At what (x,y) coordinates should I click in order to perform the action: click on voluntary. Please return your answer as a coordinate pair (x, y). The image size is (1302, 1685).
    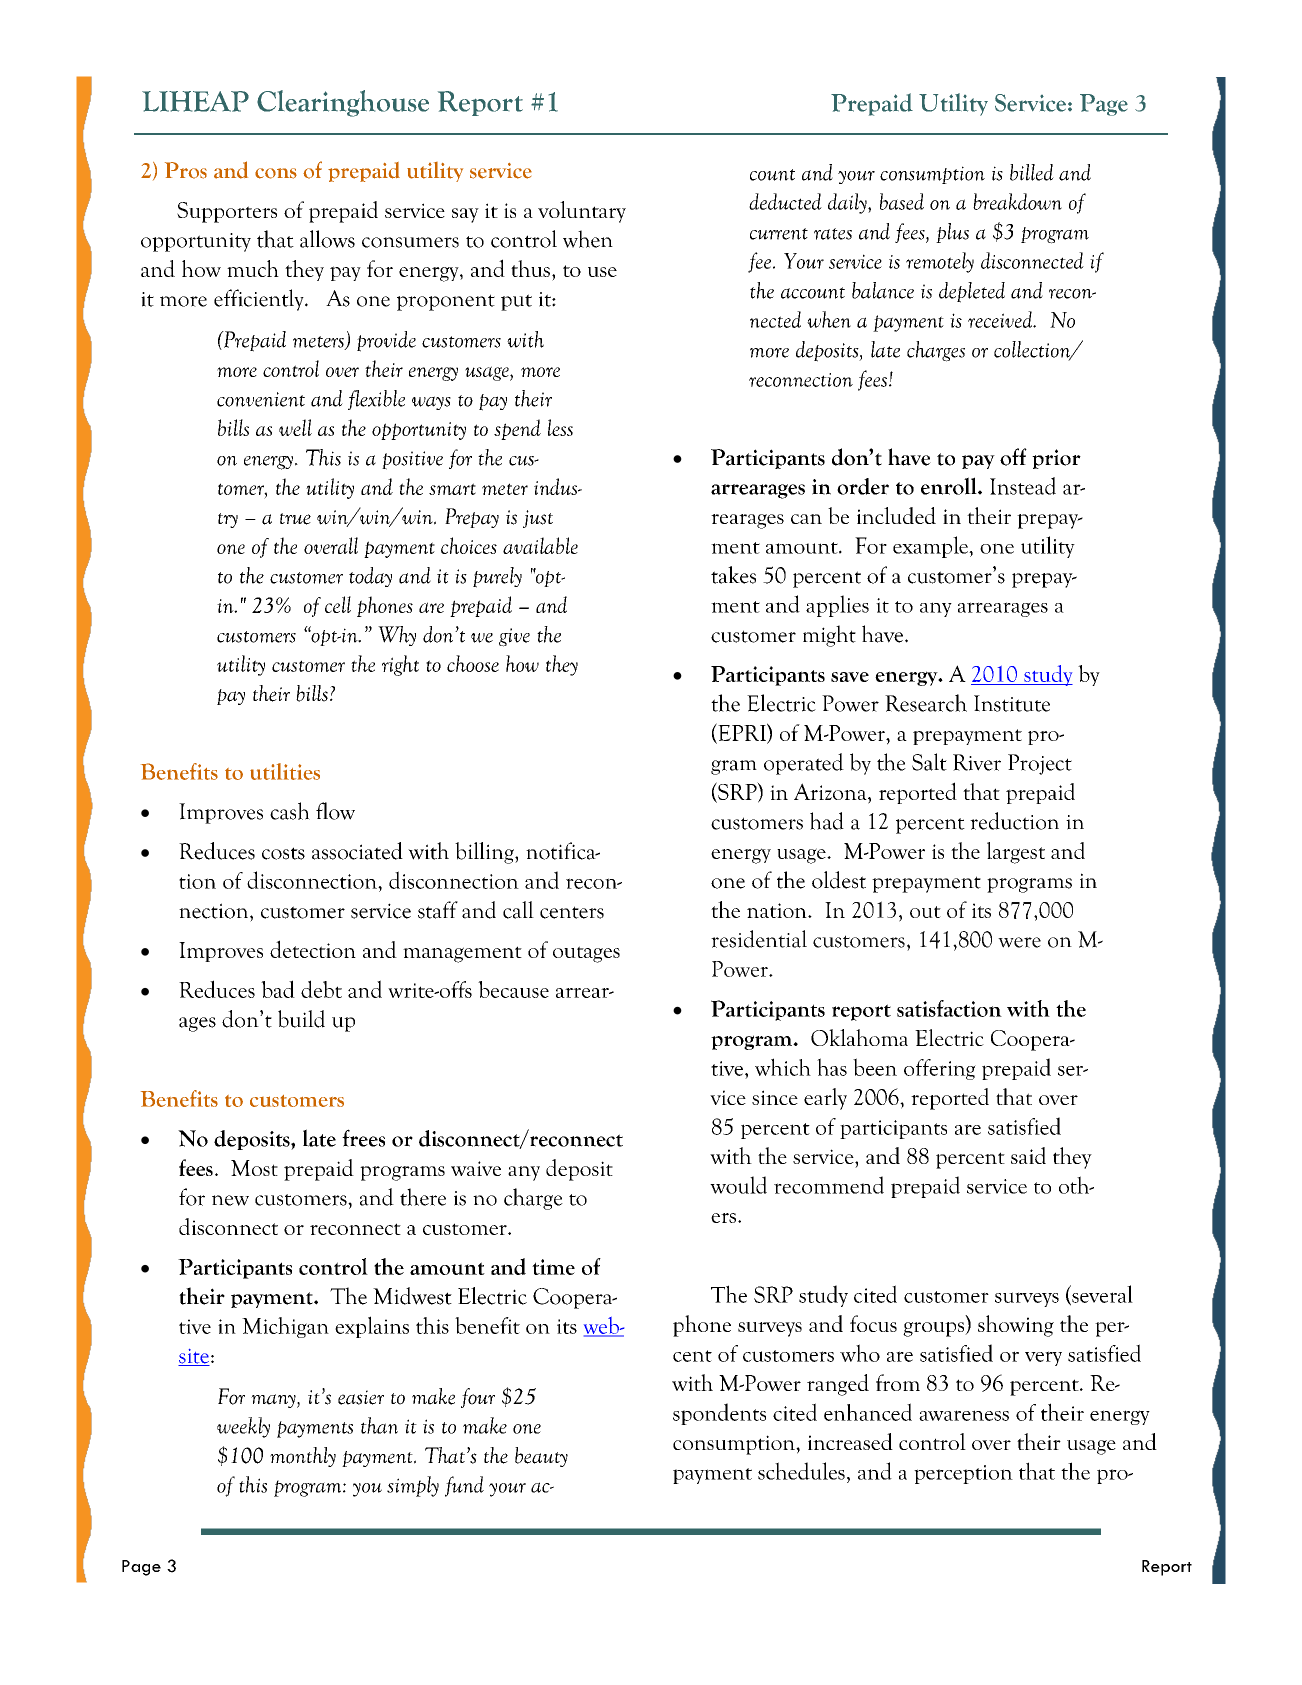
    Looking at the image, I should click on (582, 212).
